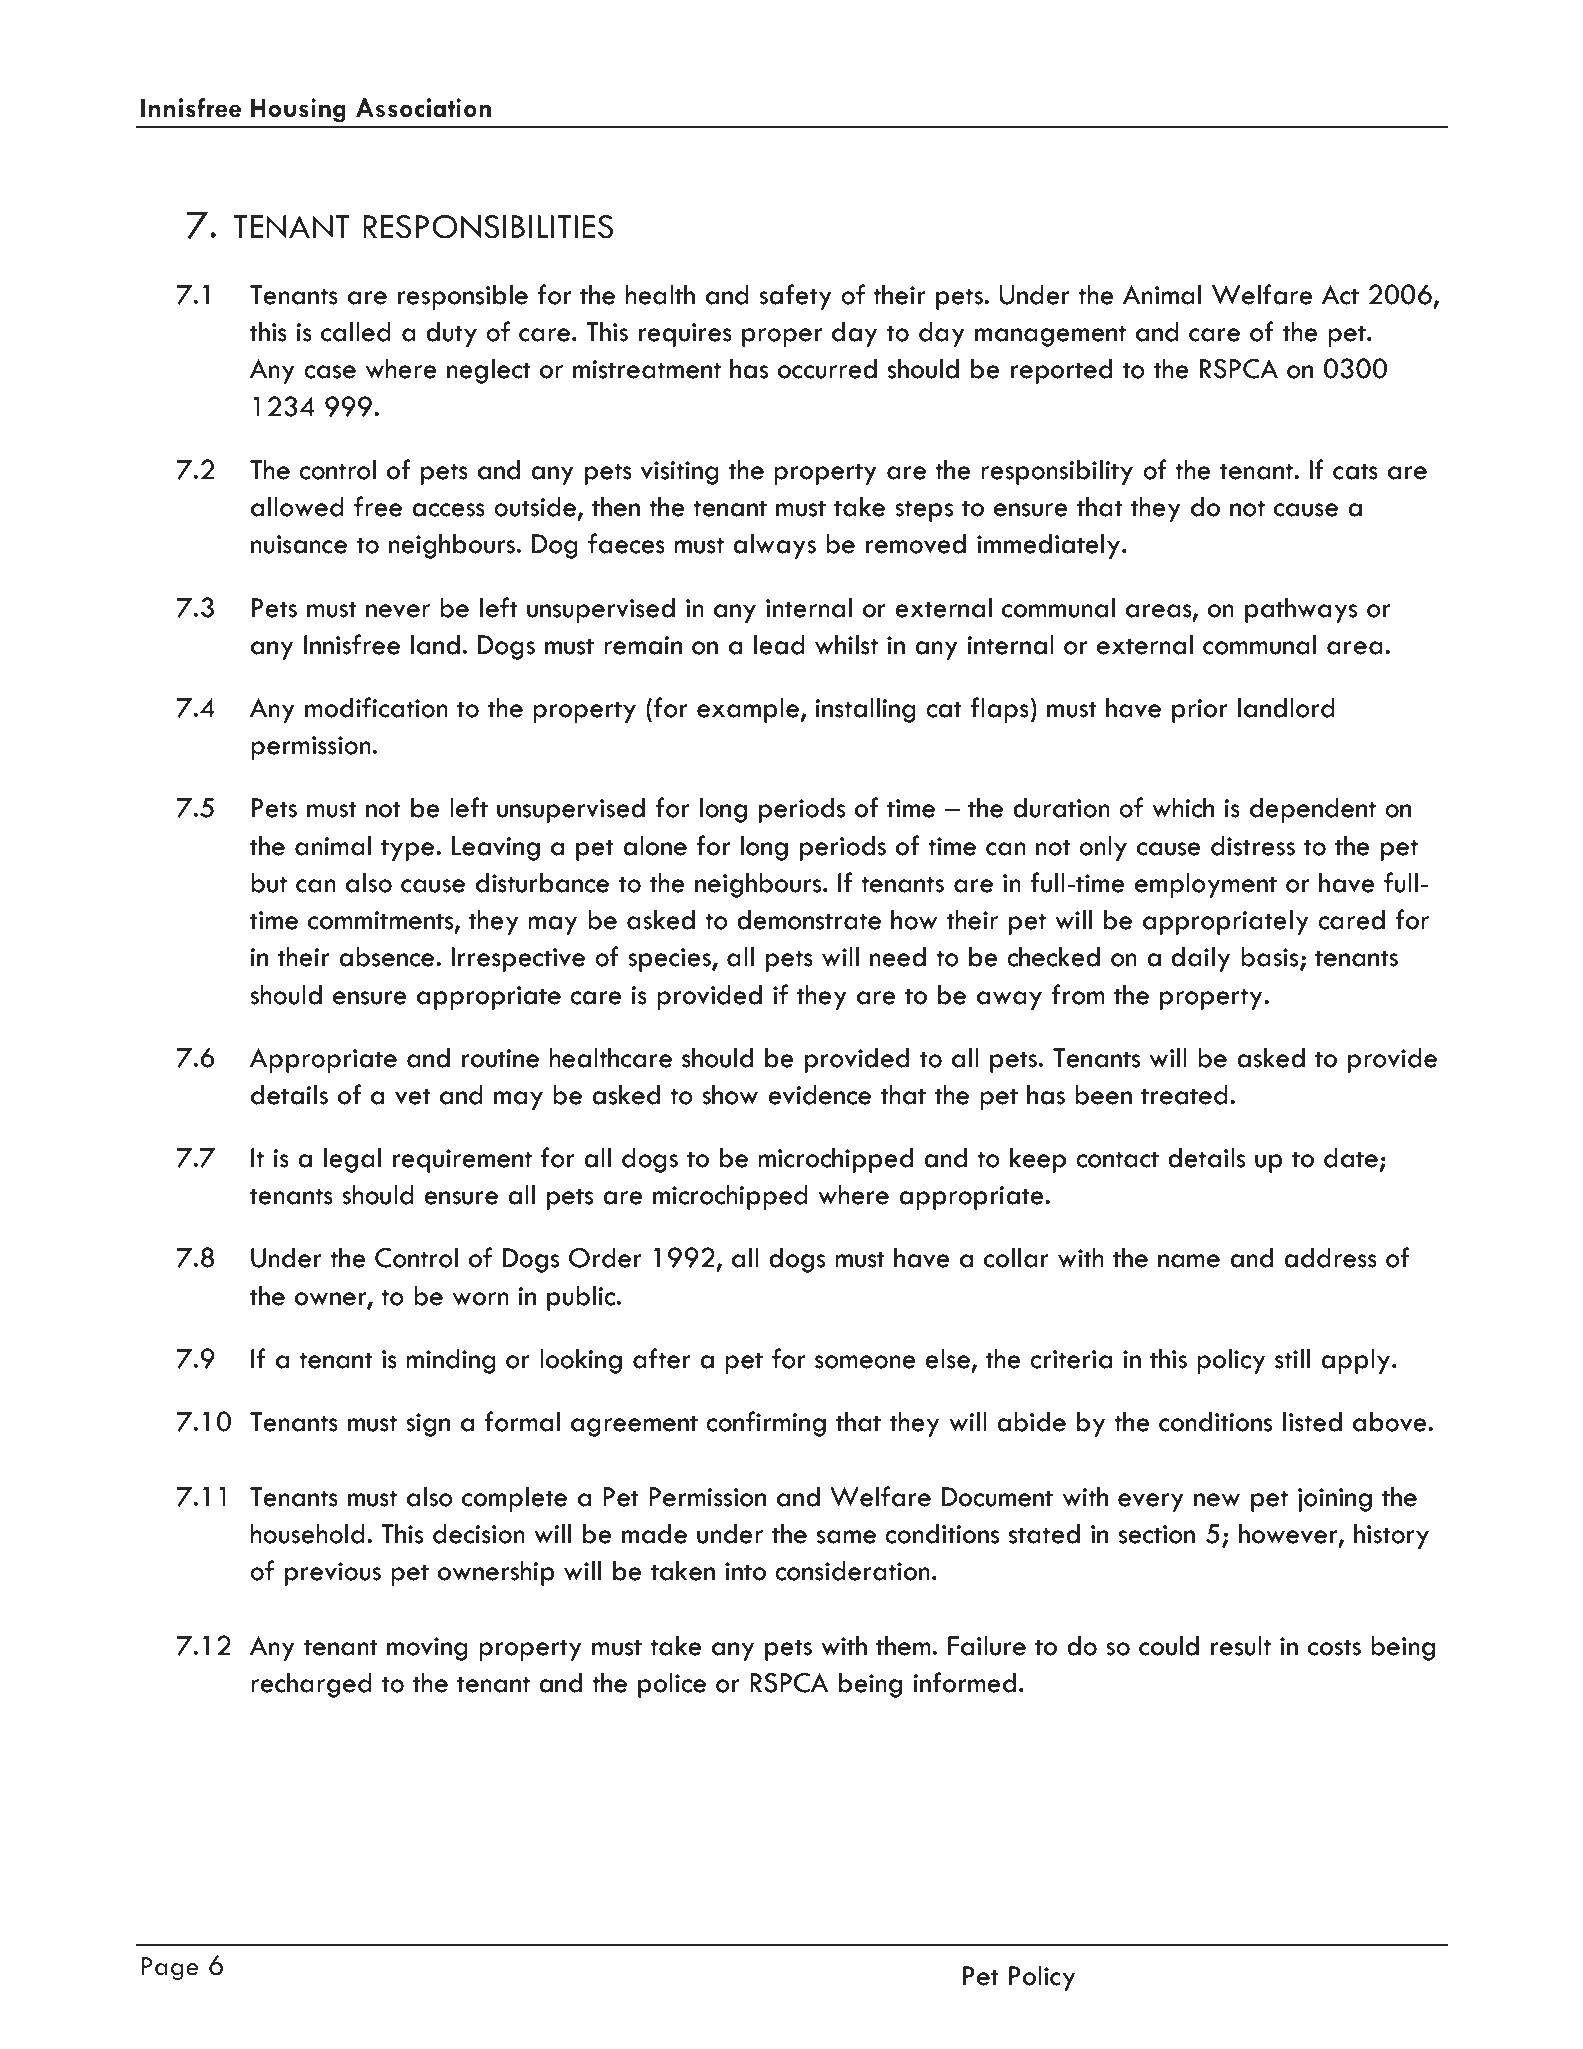 This screenshot has height=2049, width=1583. Describe the element at coordinates (779, 645) in the screenshot. I see `lead` at that location.
